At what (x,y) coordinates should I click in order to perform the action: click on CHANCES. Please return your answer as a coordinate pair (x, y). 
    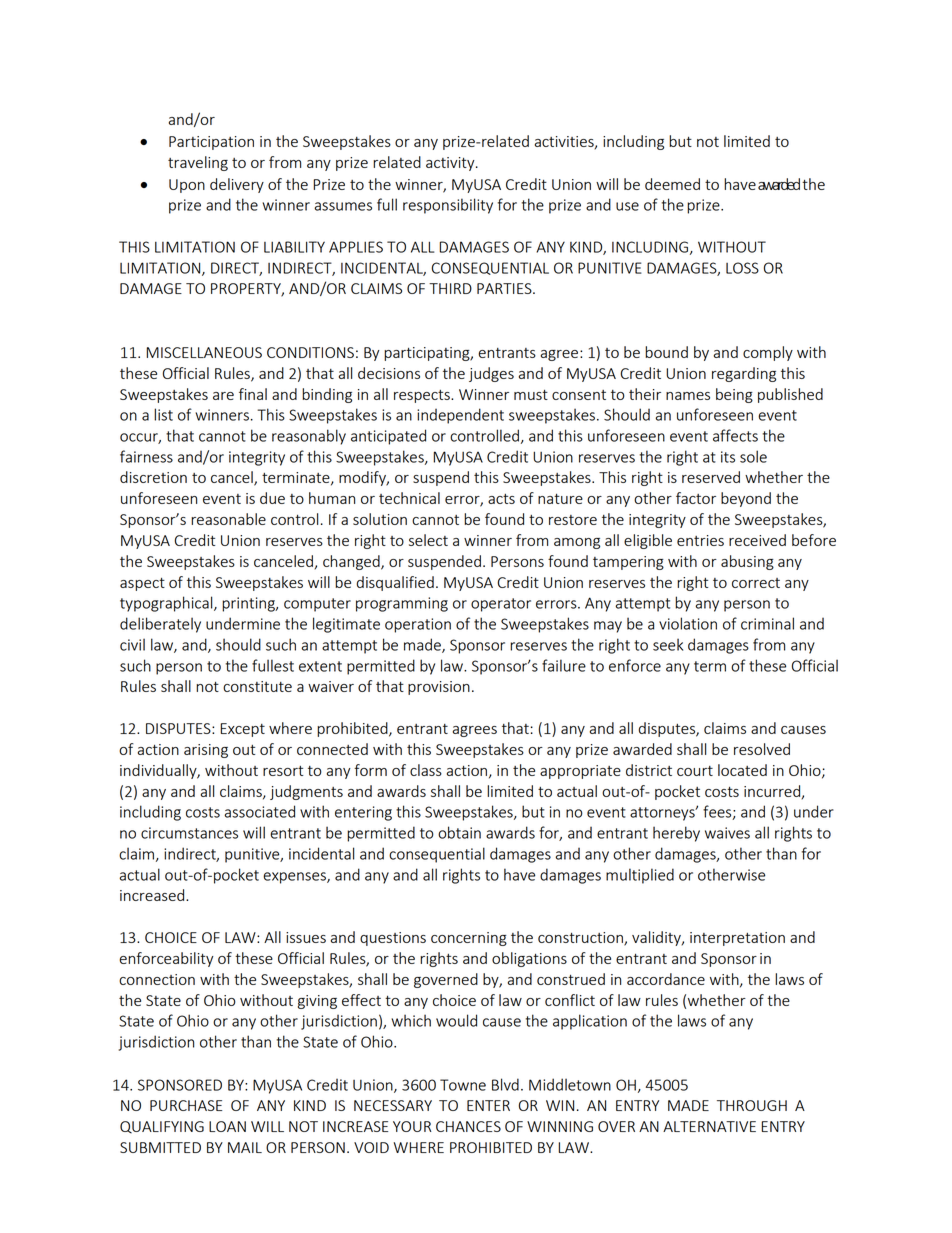
    Looking at the image, I should click on (468, 1126).
